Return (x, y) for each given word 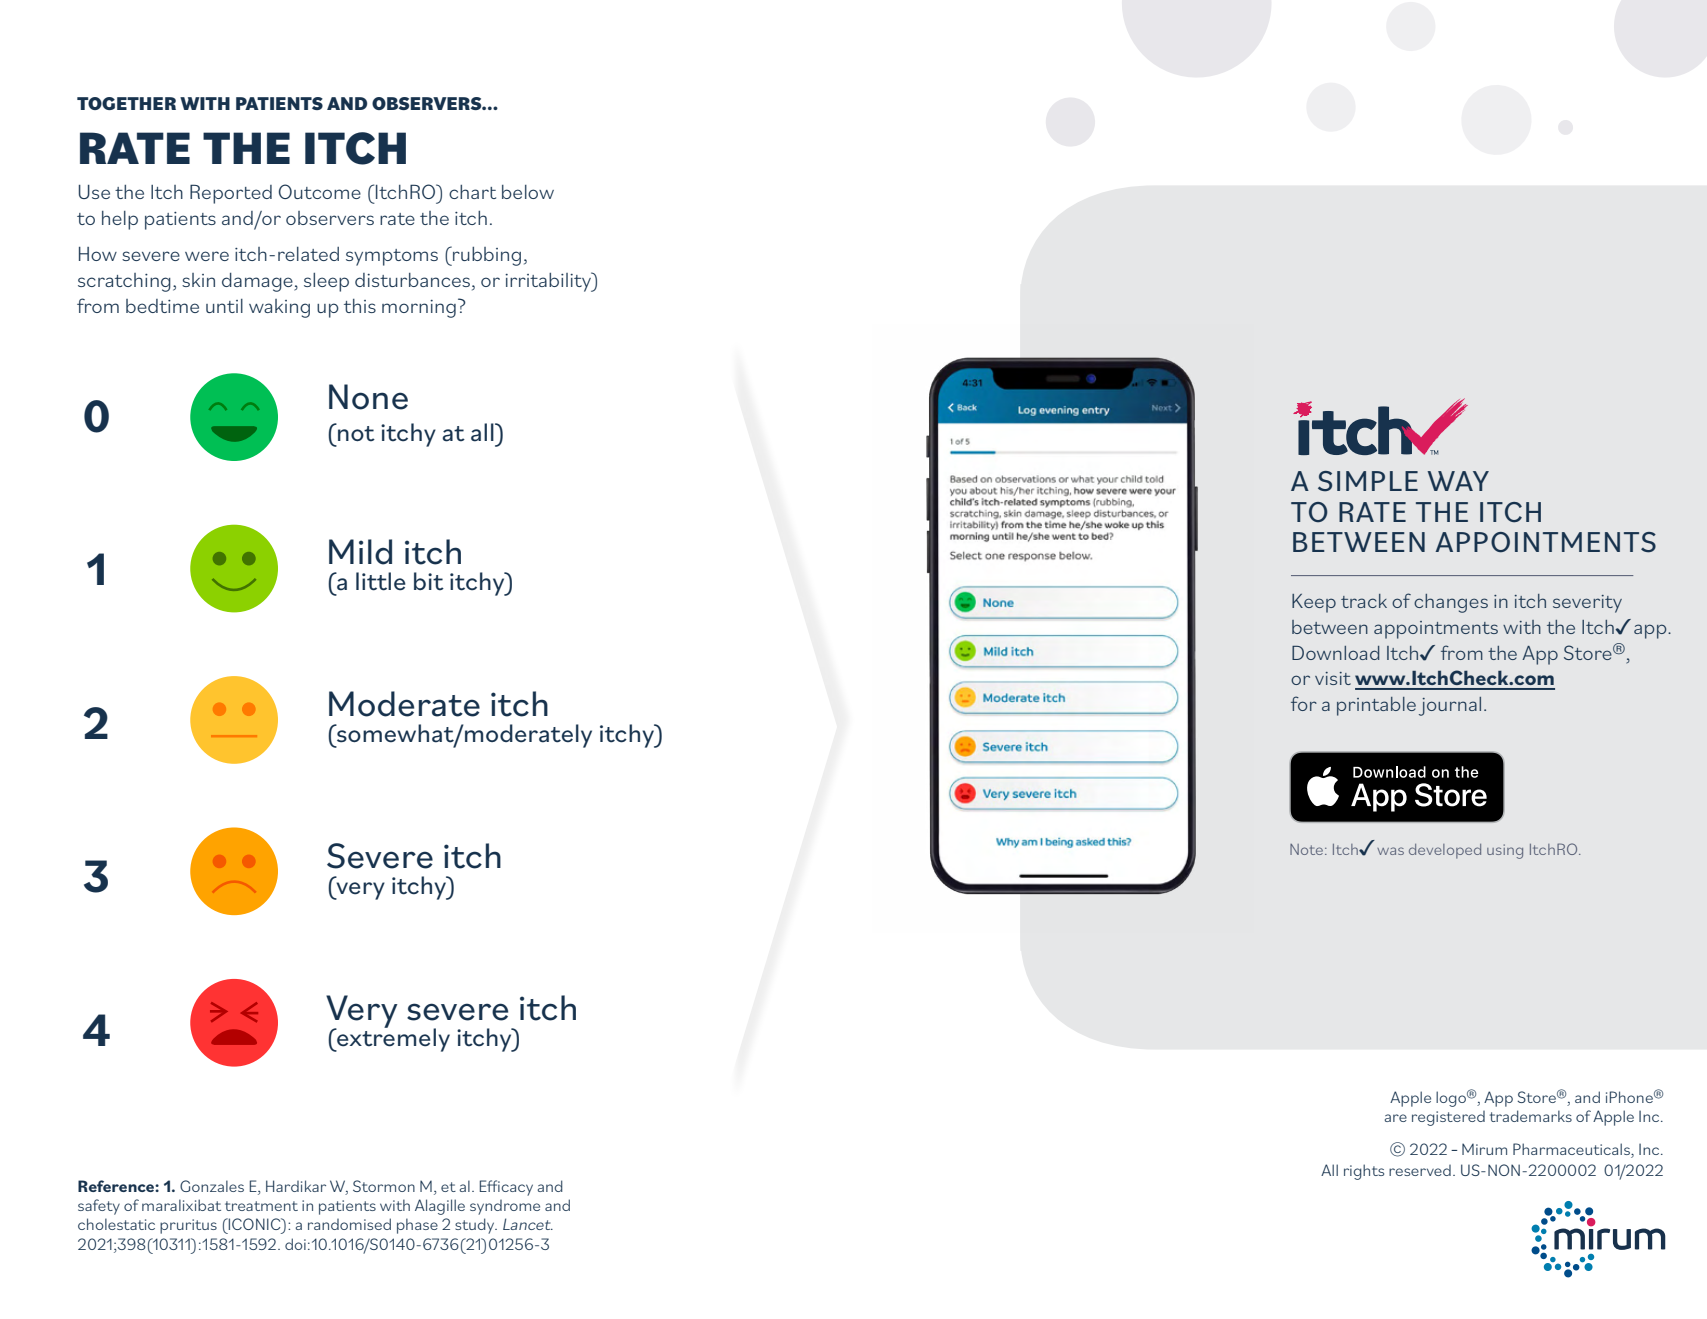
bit (429, 581)
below (528, 192)
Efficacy (506, 1188)
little (381, 581)
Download (1335, 653)
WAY (1458, 481)
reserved (1420, 1170)
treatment (261, 1206)
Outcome (320, 191)
